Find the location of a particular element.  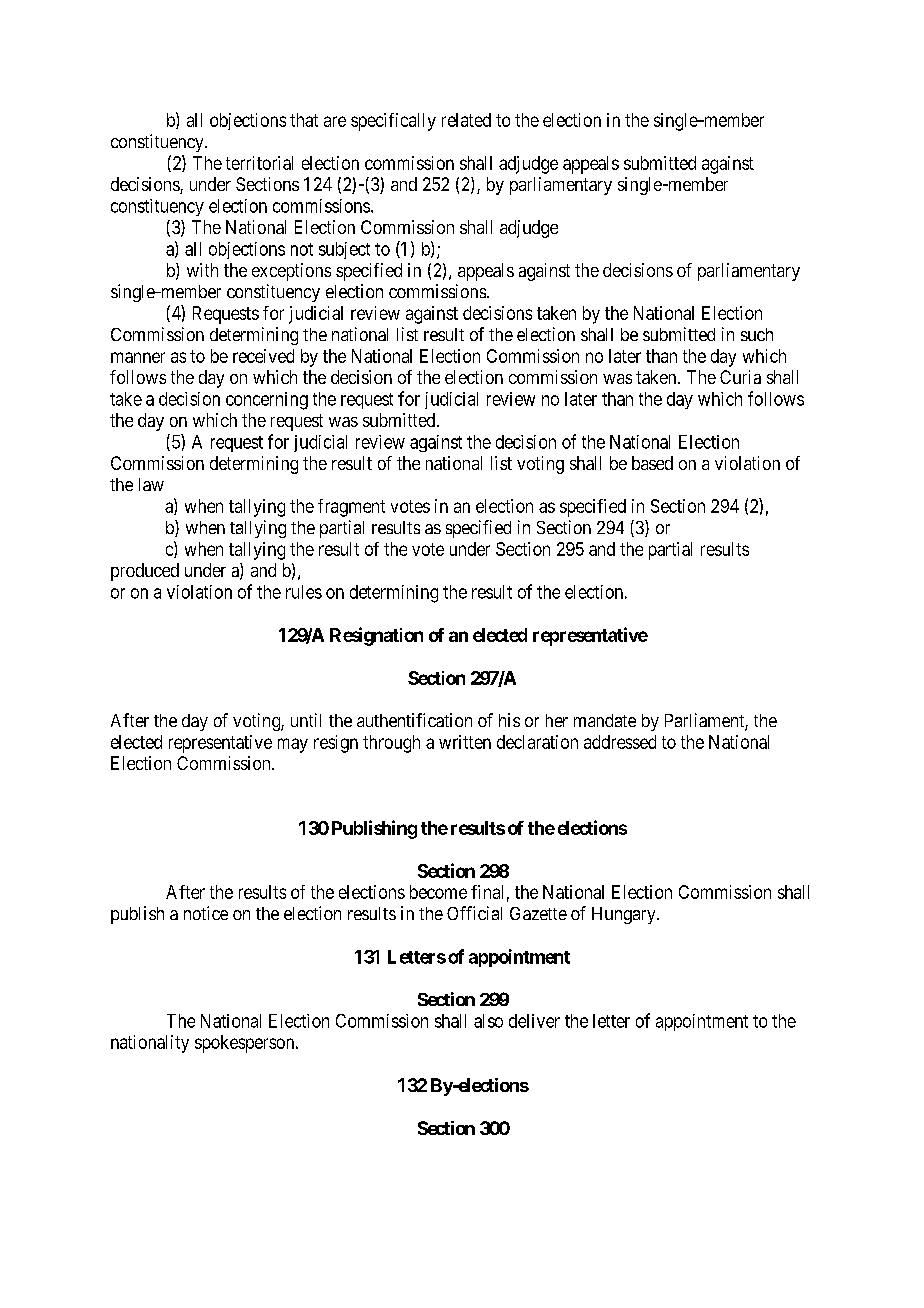

addressed is located at coordinates (620, 742).
